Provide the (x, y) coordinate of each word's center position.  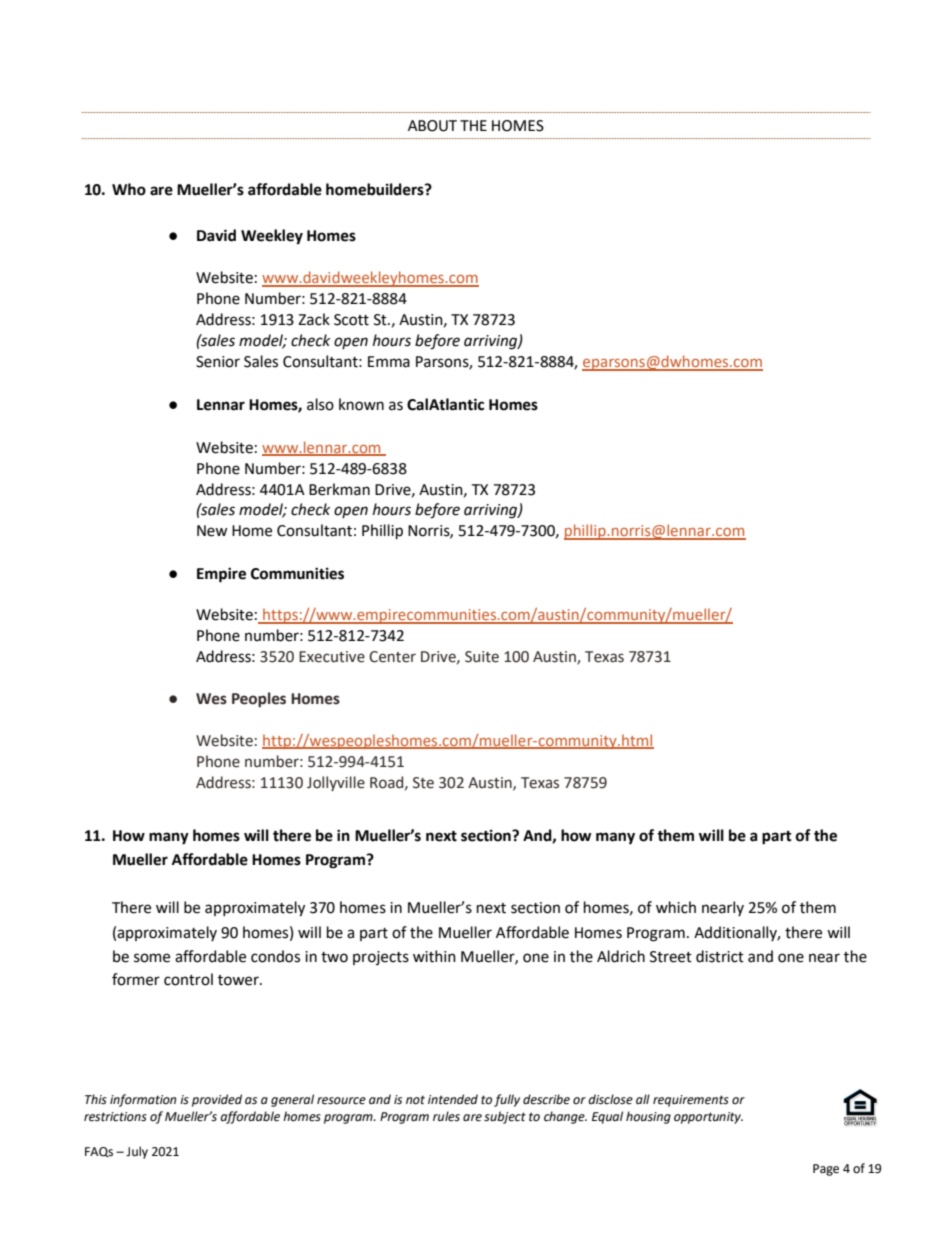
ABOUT (432, 126)
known (361, 404)
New (212, 531)
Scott (351, 320)
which (676, 907)
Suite (482, 657)
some (152, 958)
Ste (423, 783)
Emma (389, 362)
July (137, 1152)
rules (446, 1116)
